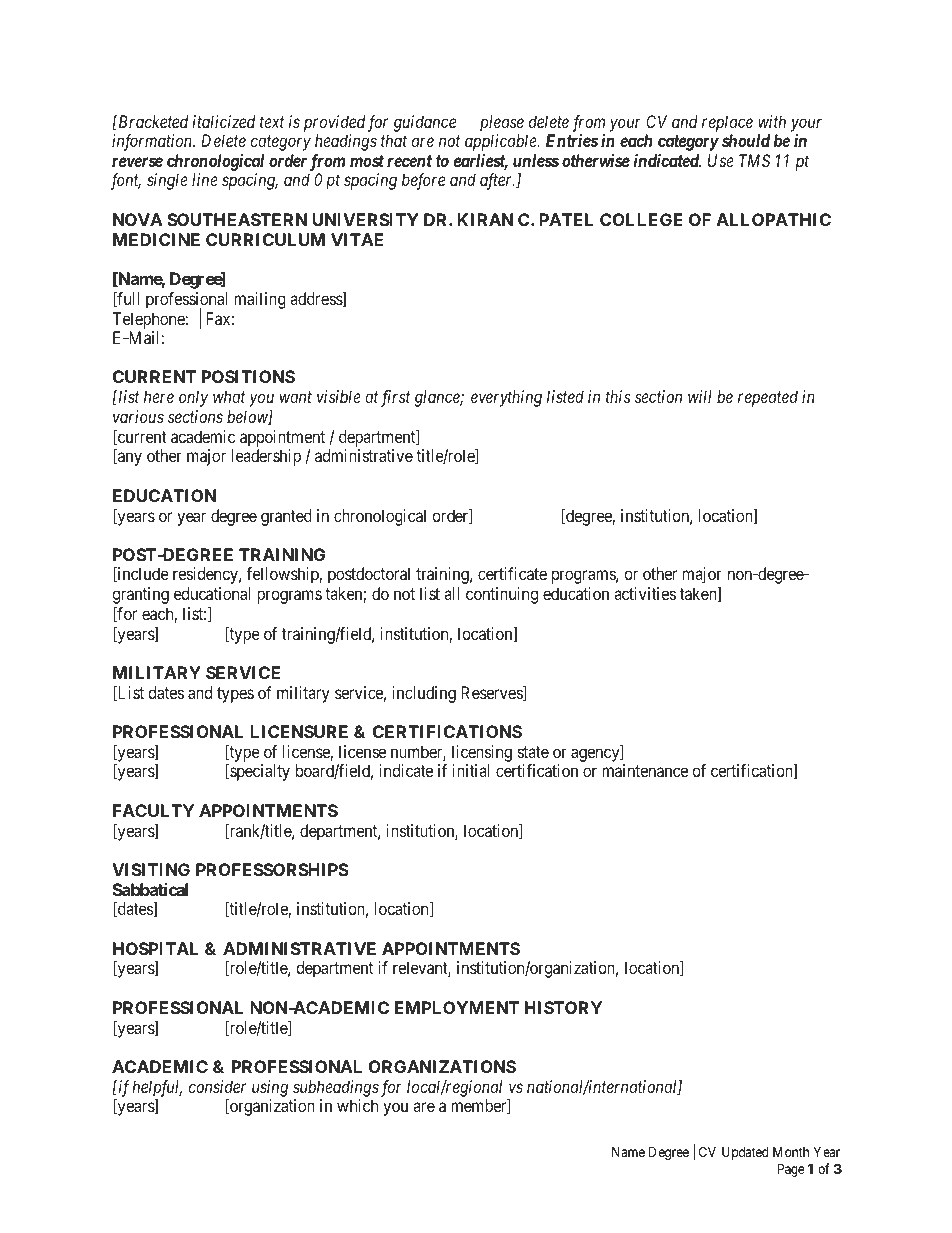 This image has height=1233, width=952. Describe the element at coordinates (645, 593) in the image. I see `activities` at that location.
